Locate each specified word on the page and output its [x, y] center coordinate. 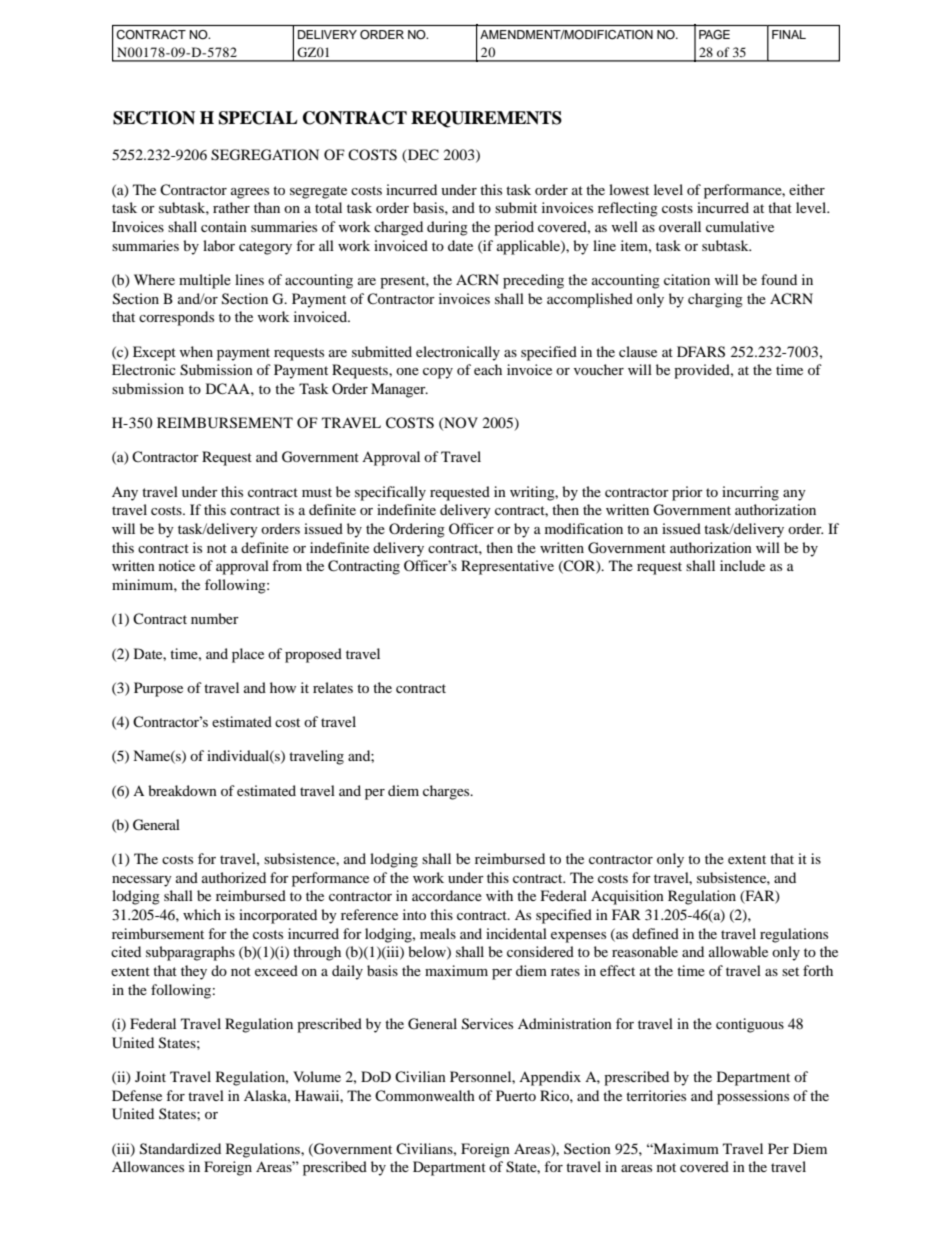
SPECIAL [258, 118]
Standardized [180, 1149]
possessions [753, 1097]
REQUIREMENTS [486, 119]
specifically [390, 493]
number [215, 618]
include [742, 565]
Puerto [516, 1095]
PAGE [714, 34]
